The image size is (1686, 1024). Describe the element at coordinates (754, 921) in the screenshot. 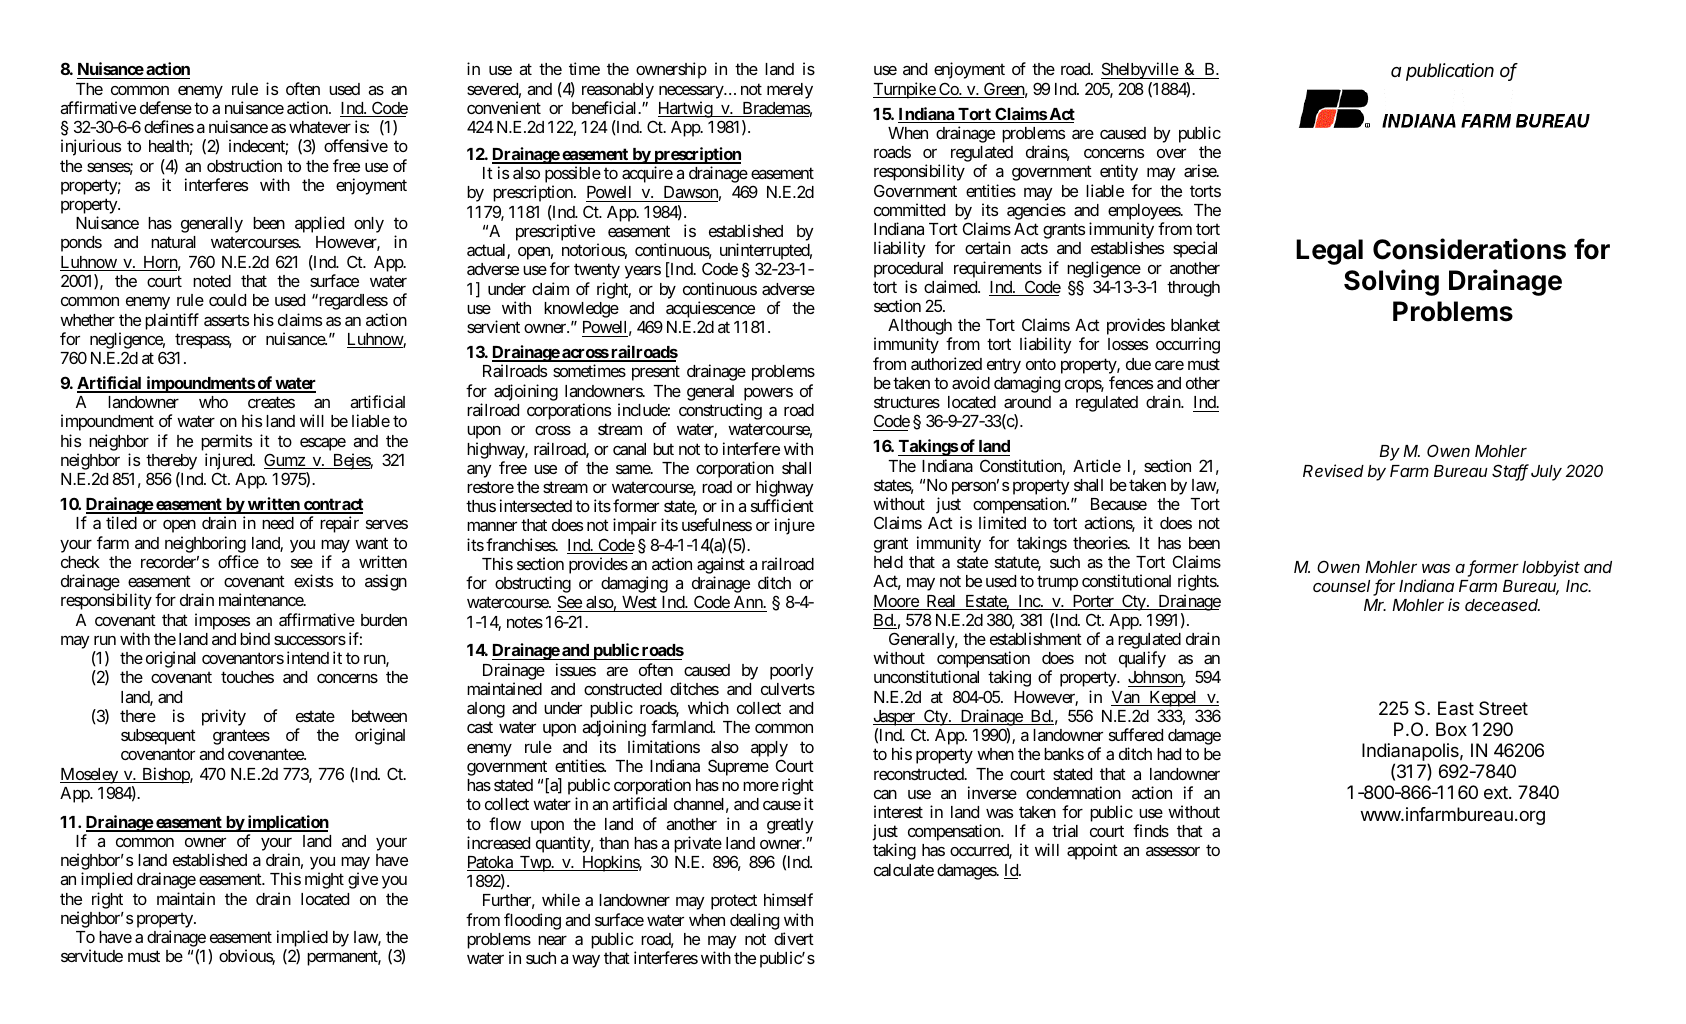

I see `dealing` at that location.
